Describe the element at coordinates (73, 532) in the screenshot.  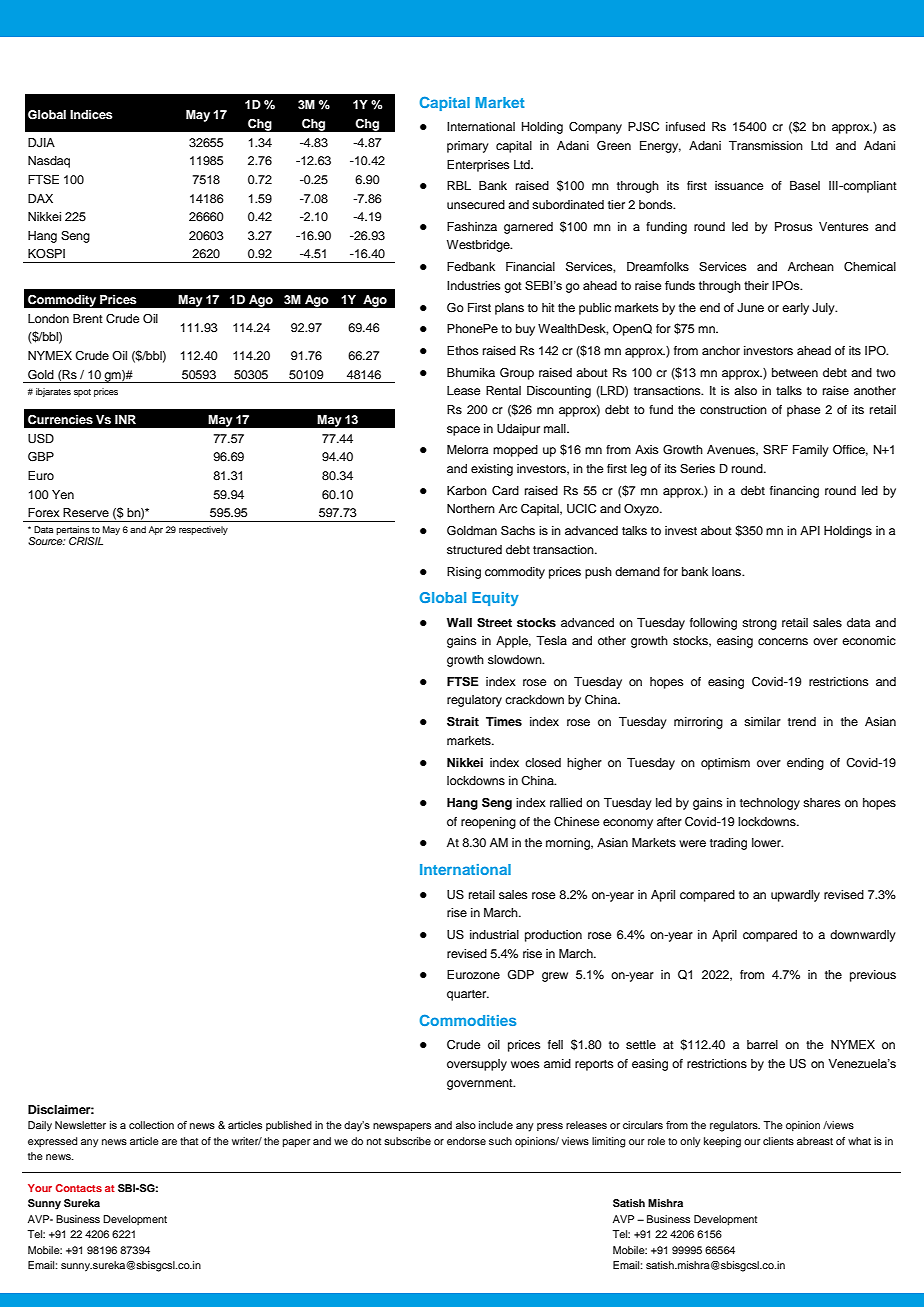
I see `pertains` at that location.
